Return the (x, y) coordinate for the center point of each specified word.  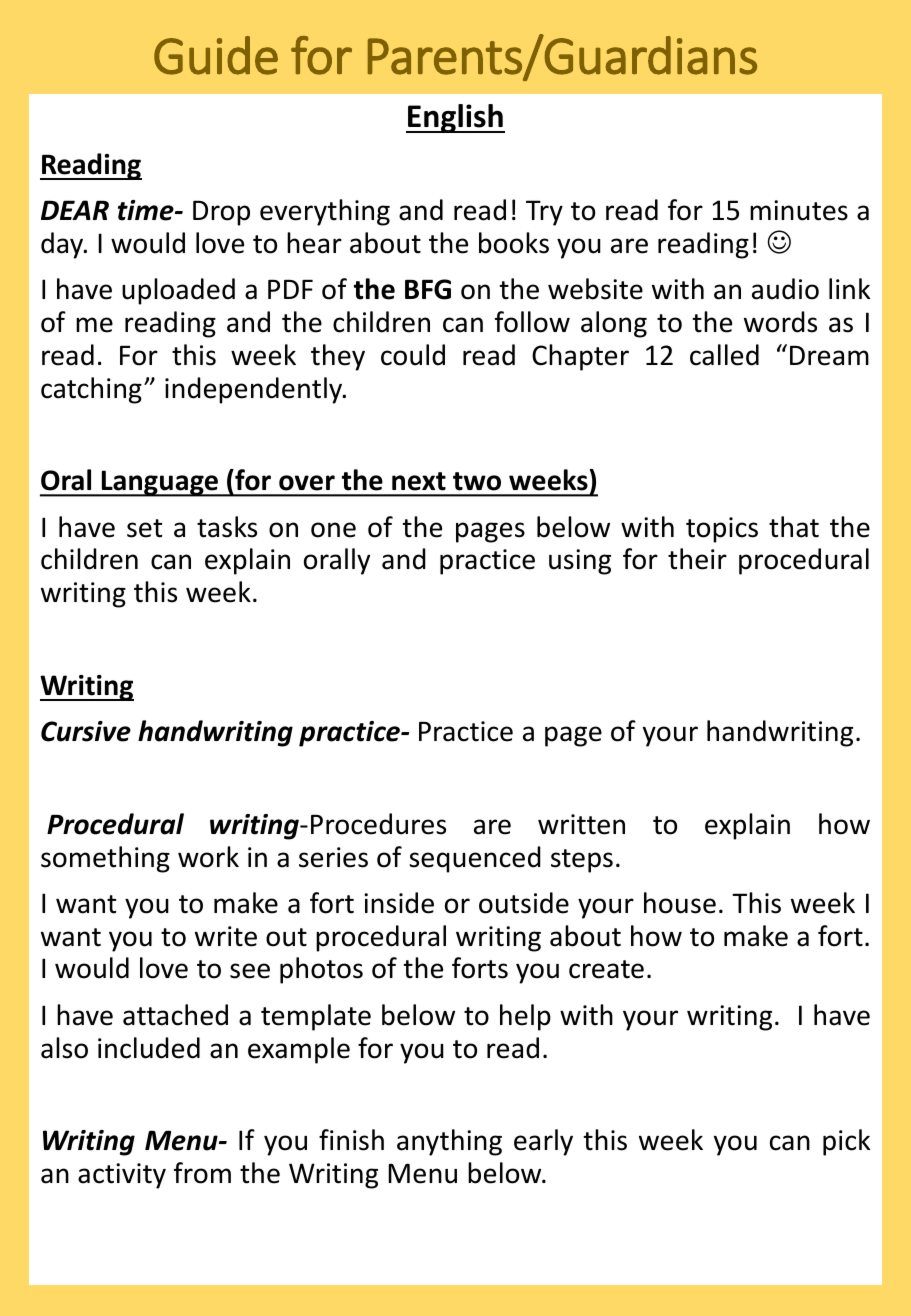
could (413, 355)
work (208, 857)
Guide (216, 55)
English (455, 118)
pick (846, 1142)
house (680, 903)
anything (449, 1142)
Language (160, 483)
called (724, 355)
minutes (799, 210)
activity (122, 1176)
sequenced (475, 859)
